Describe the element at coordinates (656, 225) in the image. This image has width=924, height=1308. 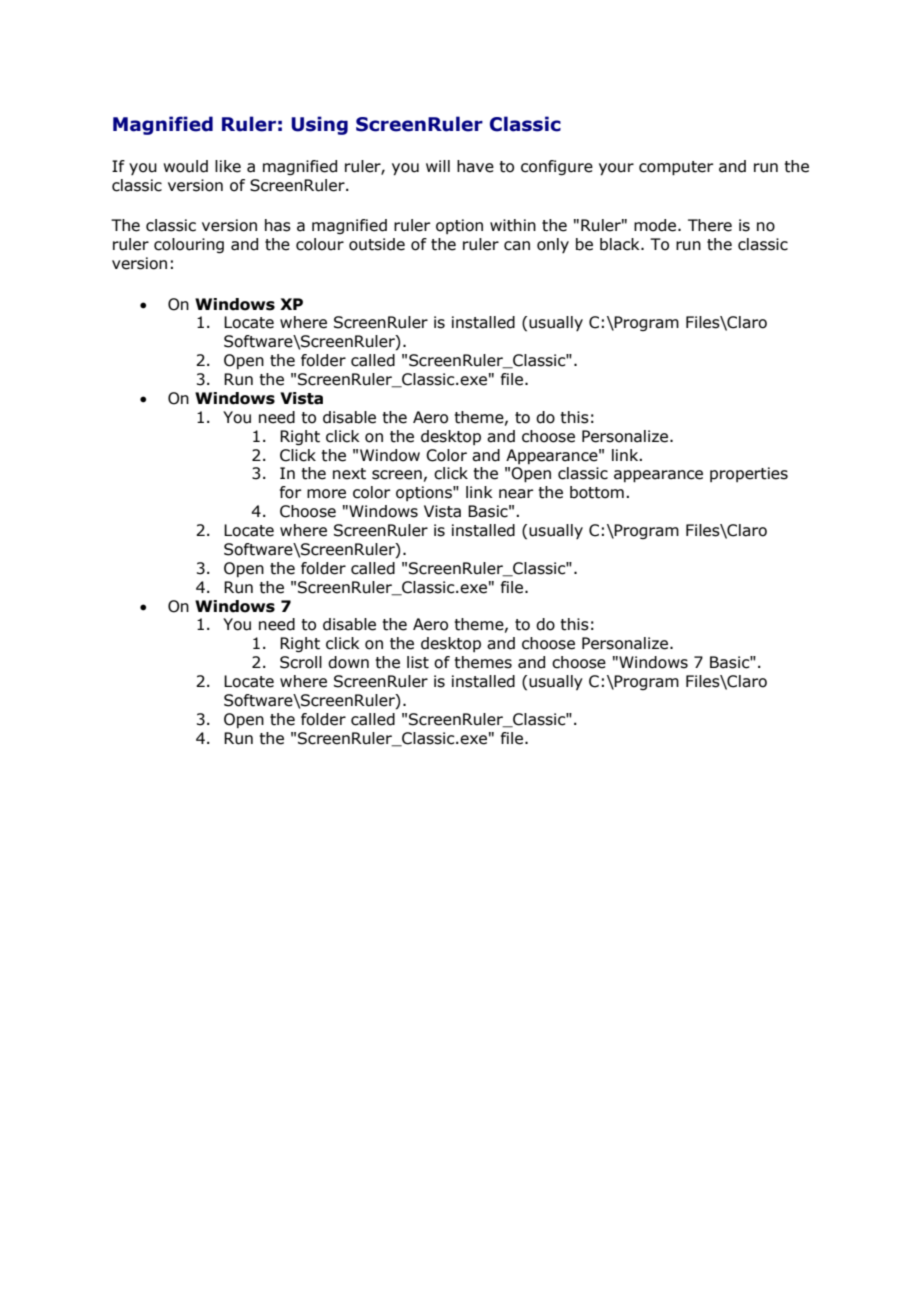
I see `mode` at that location.
